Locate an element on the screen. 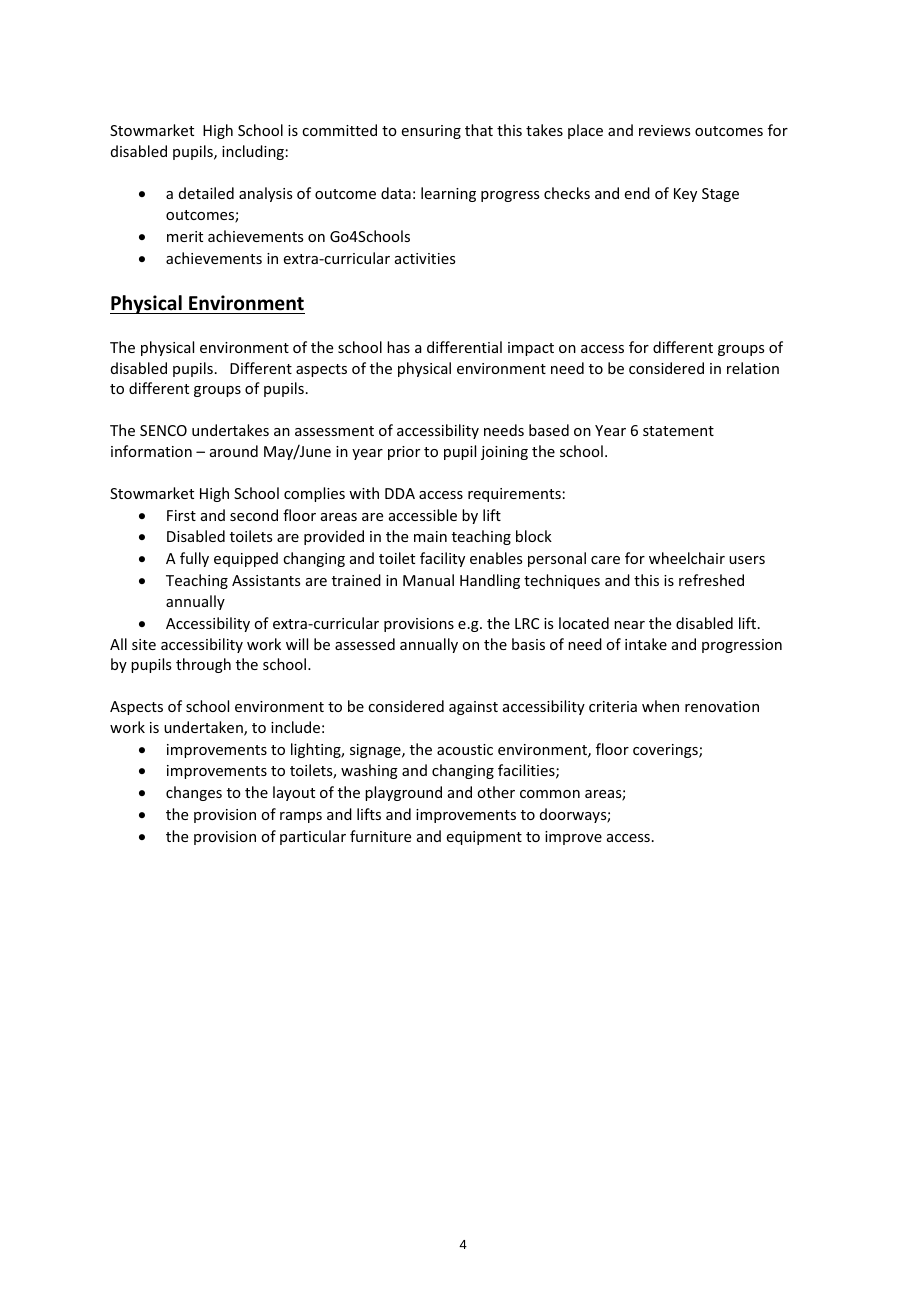 The height and width of the screenshot is (1308, 924). reviews is located at coordinates (664, 130).
